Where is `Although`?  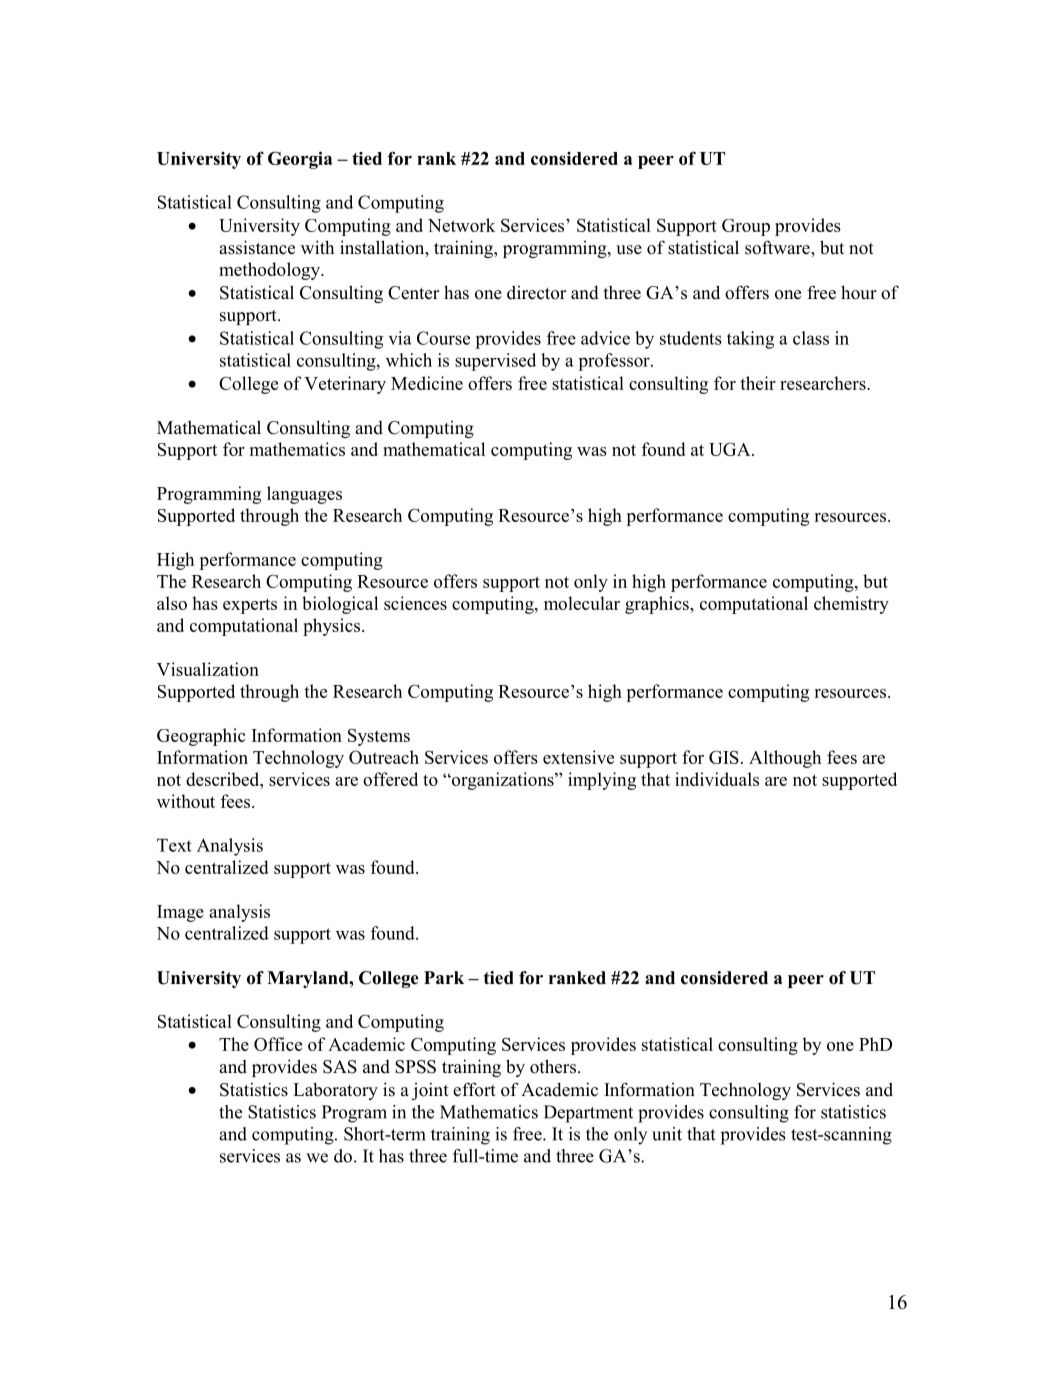 Although is located at coordinates (785, 759).
